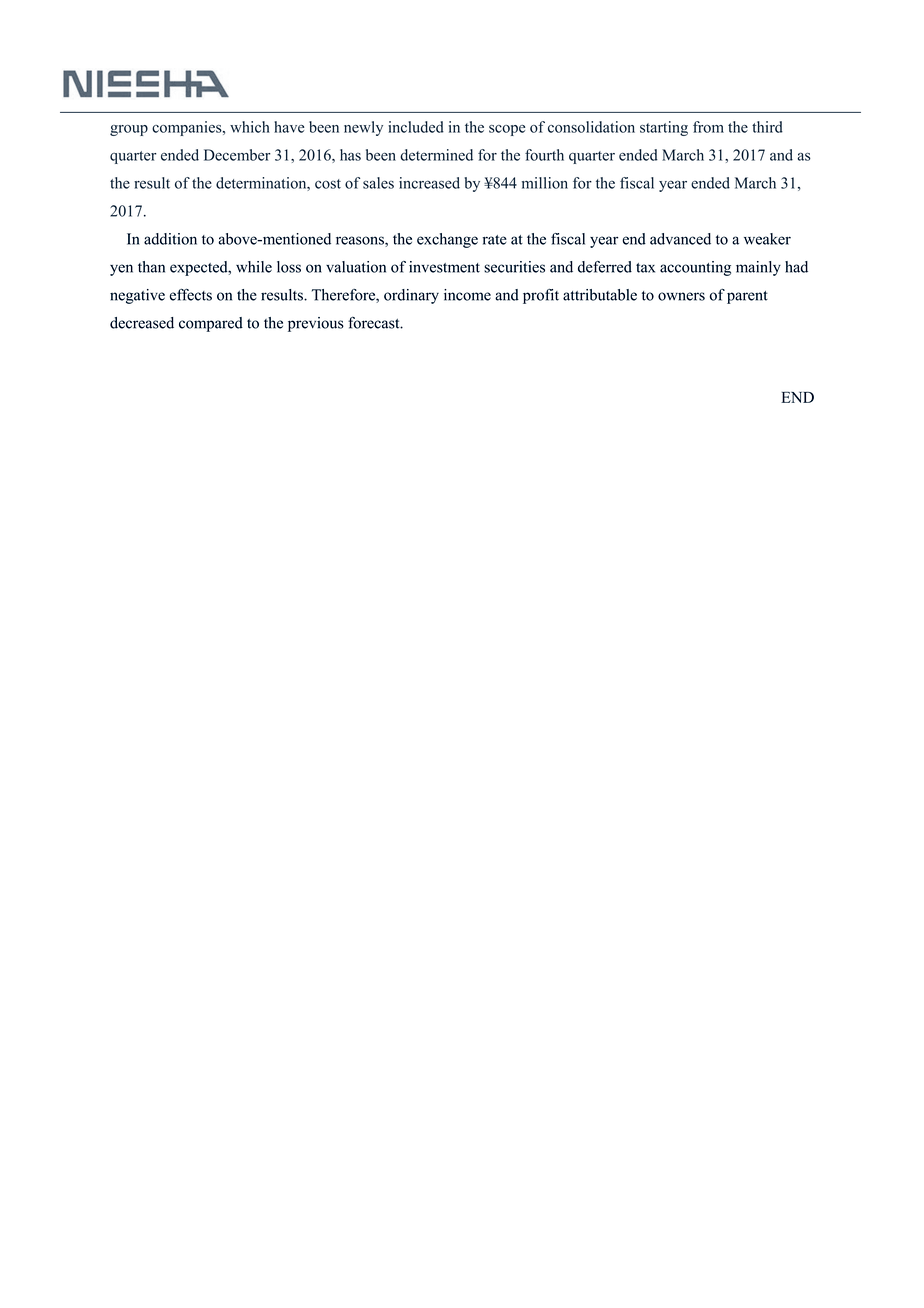 The width and height of the screenshot is (924, 1308). I want to click on from, so click(708, 127).
